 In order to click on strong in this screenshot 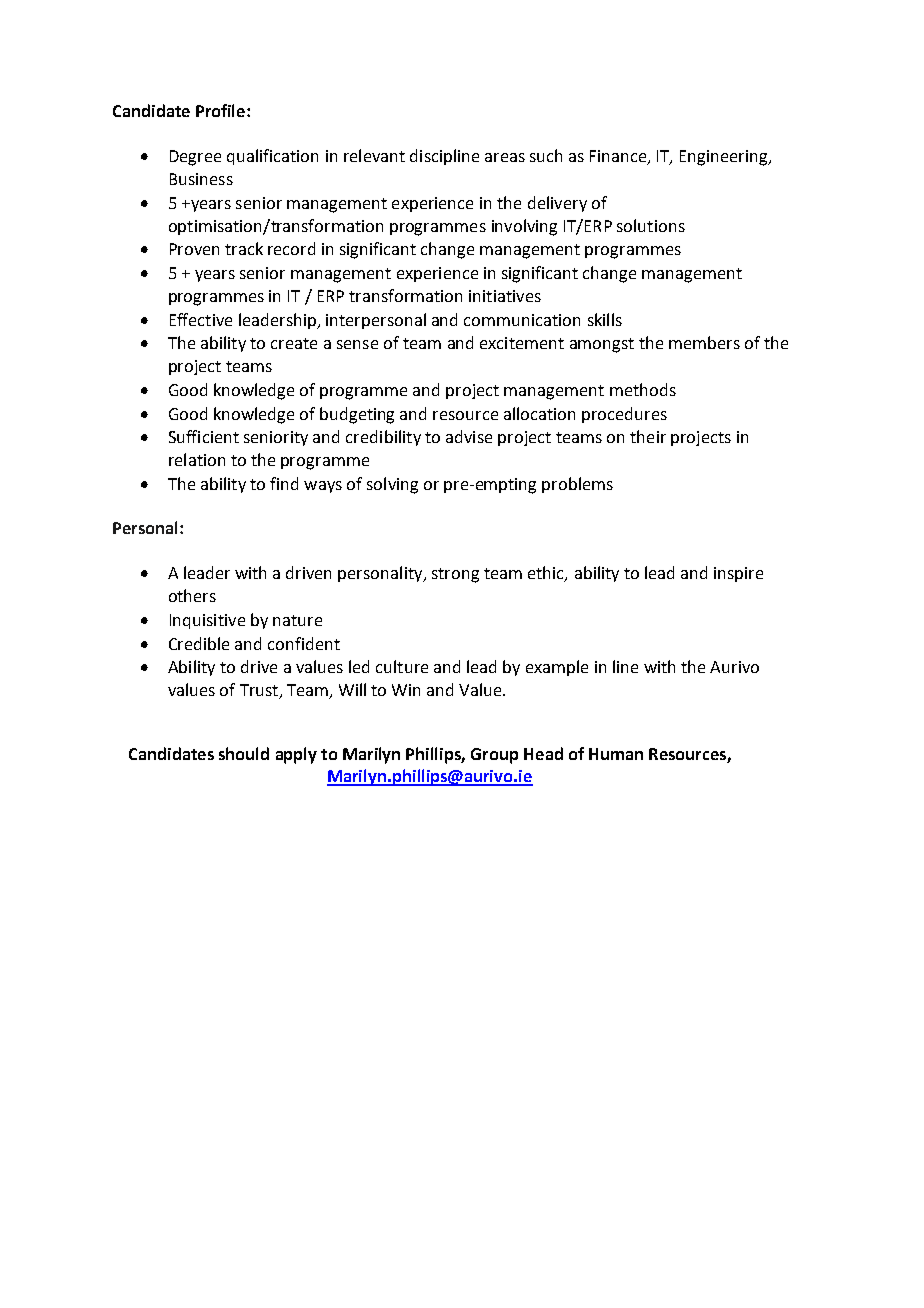, I will do `click(455, 575)`.
